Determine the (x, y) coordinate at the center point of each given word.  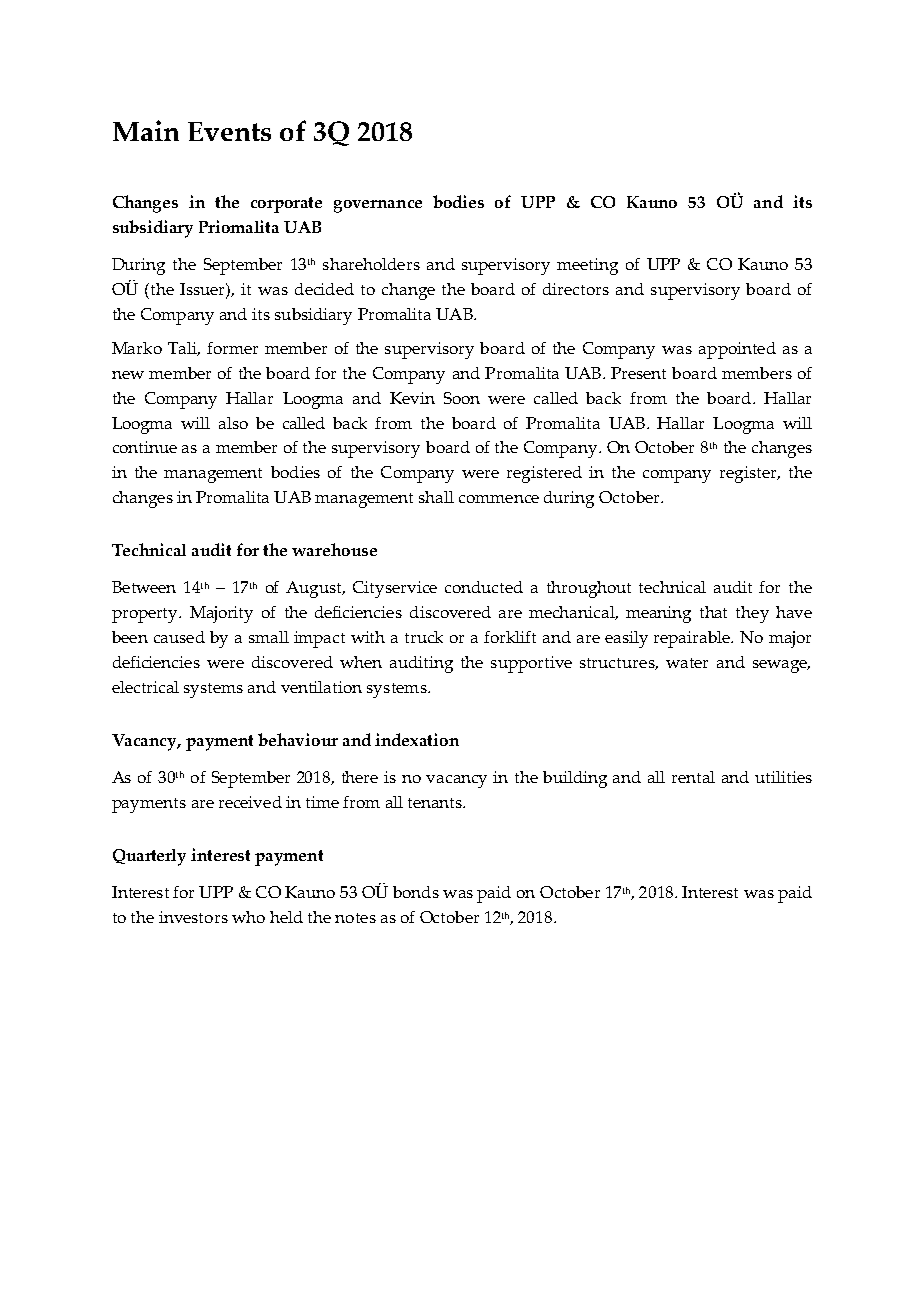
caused (179, 637)
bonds (416, 892)
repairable (693, 639)
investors (193, 917)
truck (424, 637)
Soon (462, 398)
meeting (587, 266)
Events (229, 131)
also (233, 423)
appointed (737, 350)
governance (378, 206)
